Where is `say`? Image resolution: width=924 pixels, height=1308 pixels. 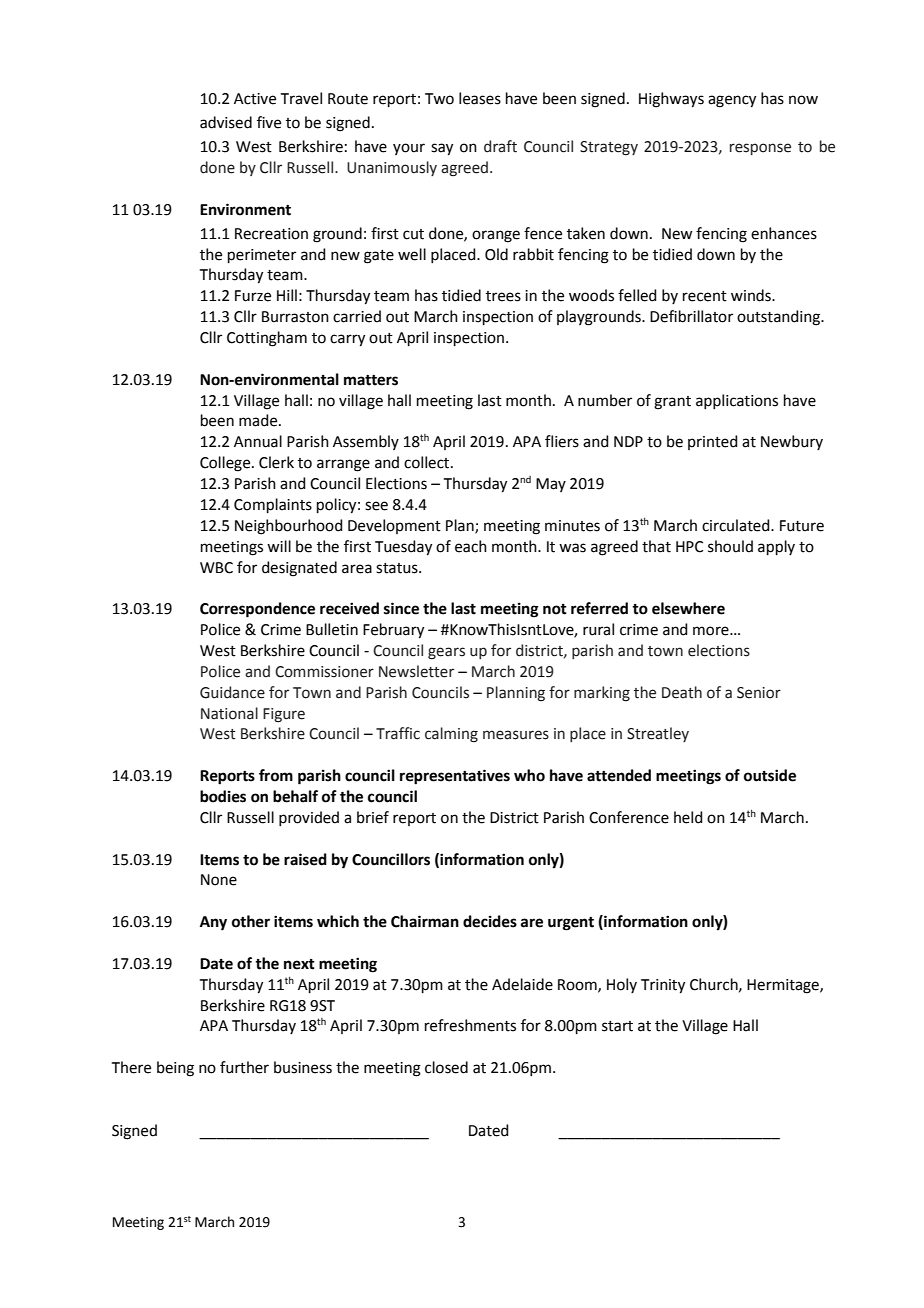
say is located at coordinates (442, 149).
